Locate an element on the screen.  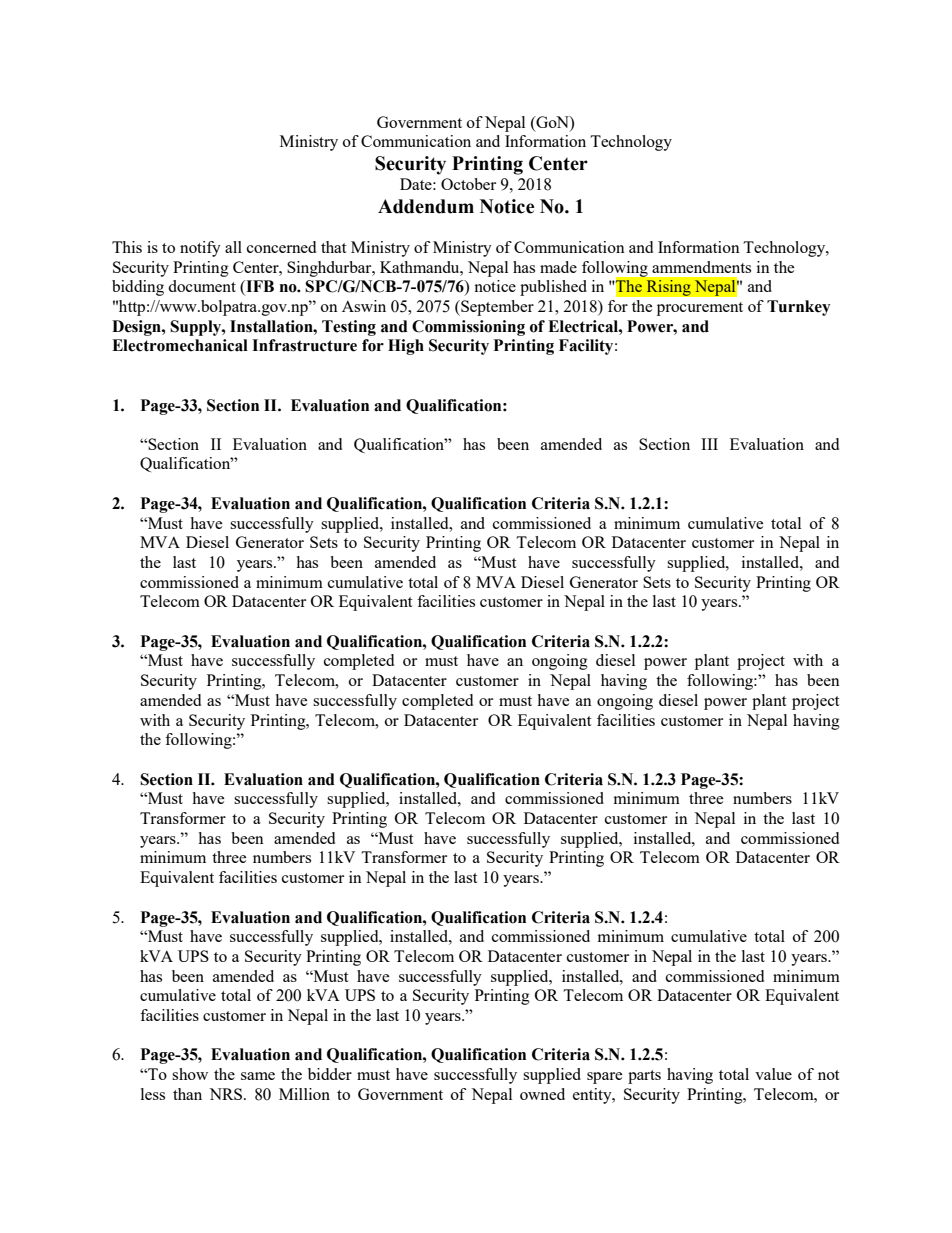
value is located at coordinates (773, 1074).
